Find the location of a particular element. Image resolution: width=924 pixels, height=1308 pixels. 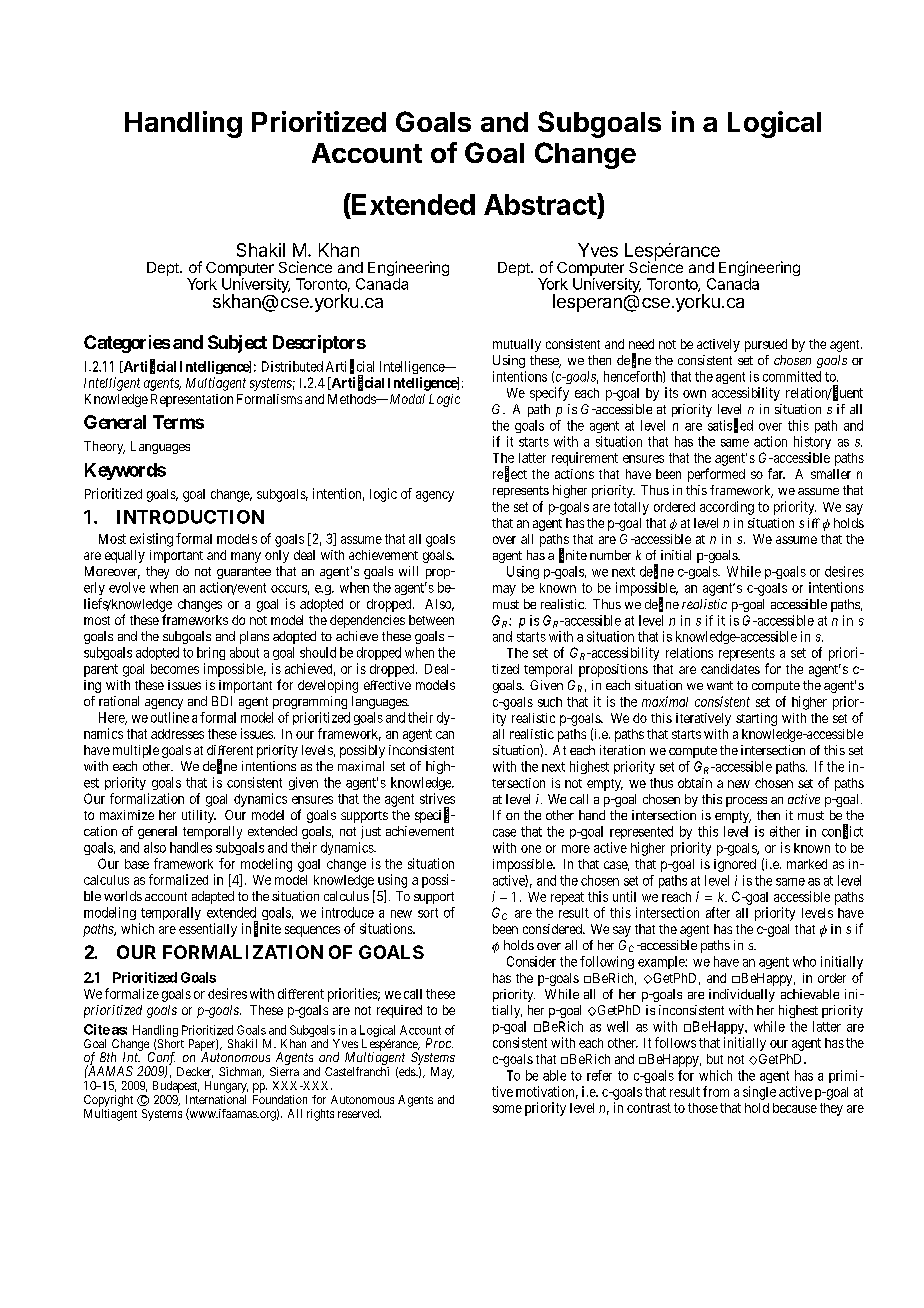

Abstract is located at coordinates (541, 204).
